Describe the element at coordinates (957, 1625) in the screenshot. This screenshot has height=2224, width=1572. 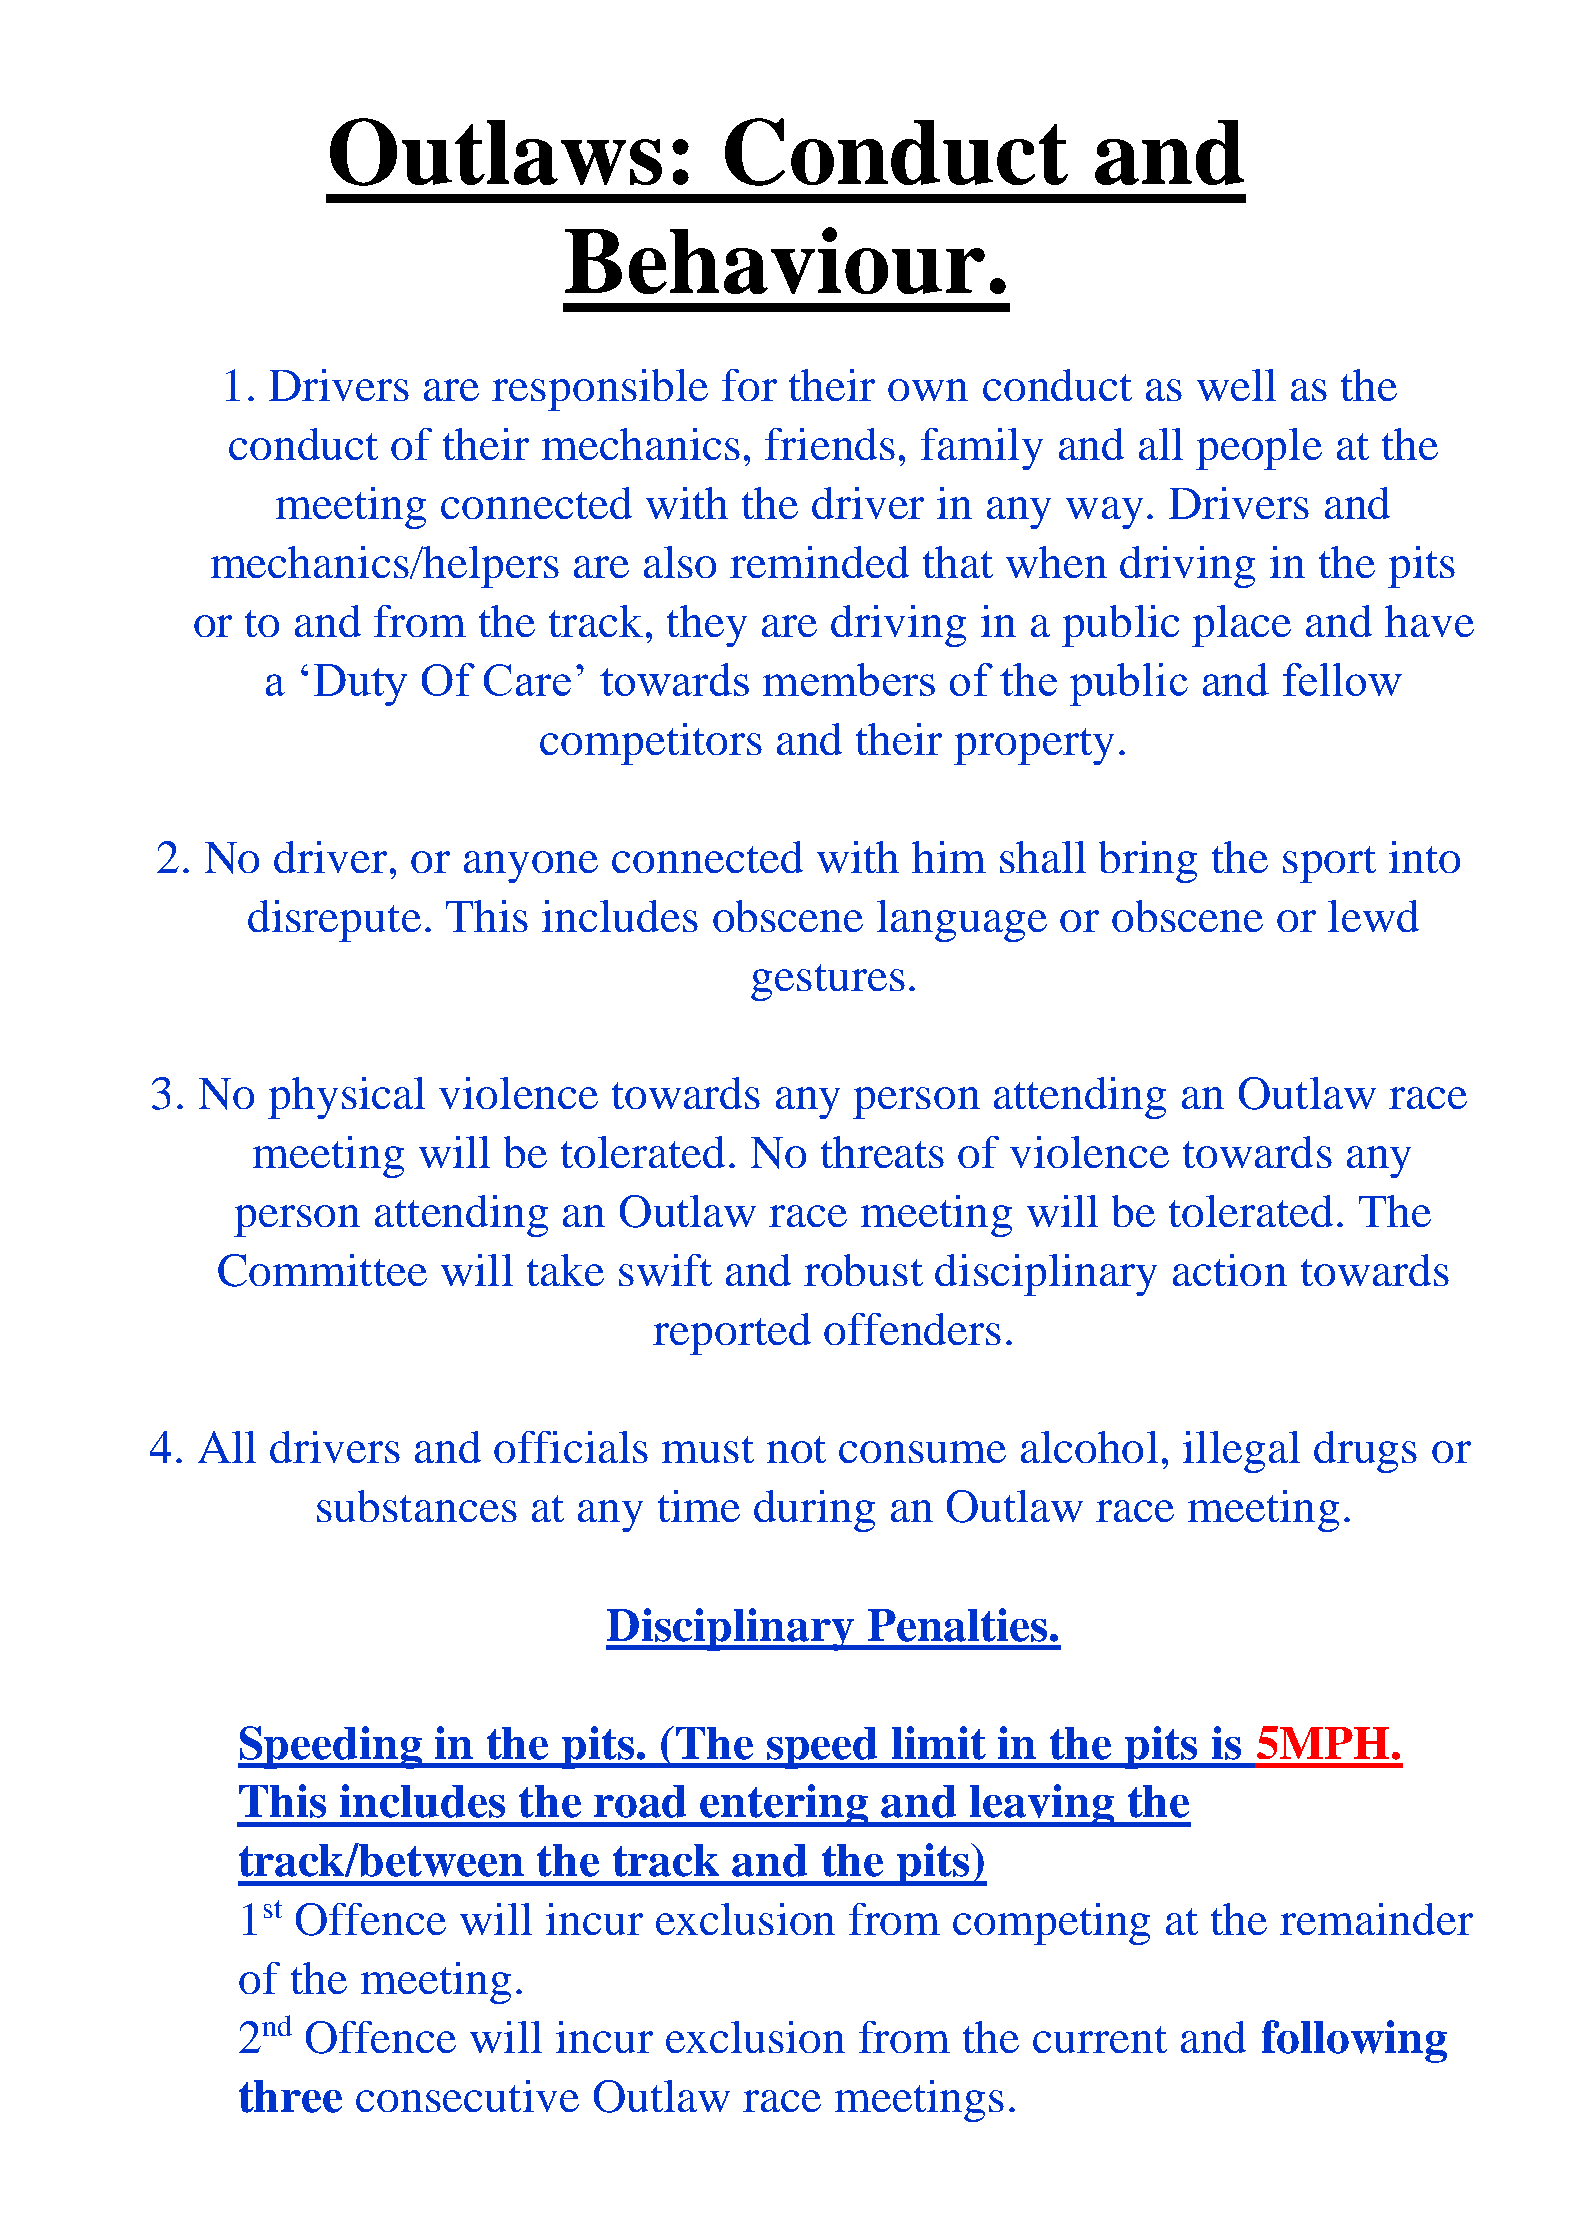
I see `Penalties` at that location.
